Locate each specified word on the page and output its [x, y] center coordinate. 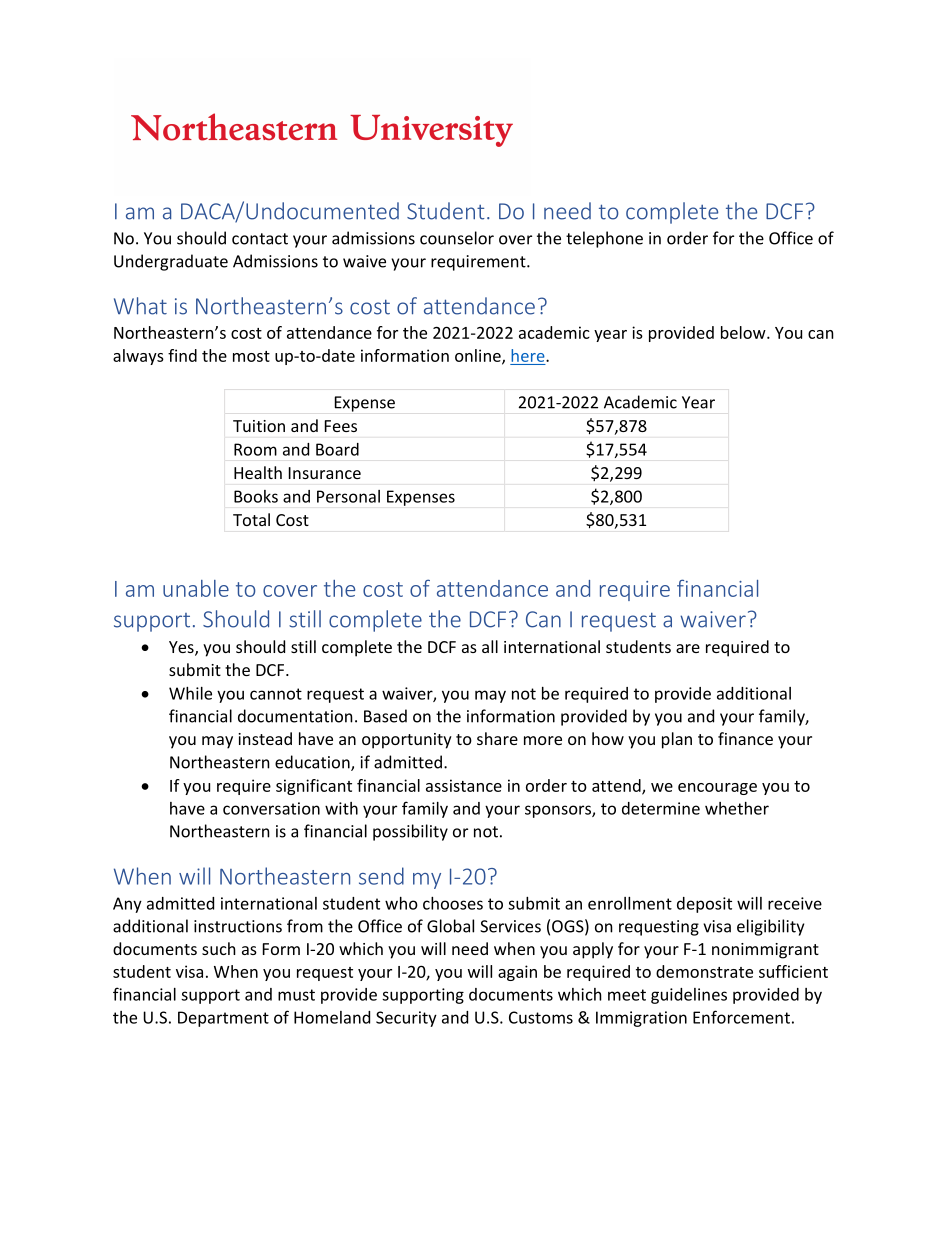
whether [737, 808]
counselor [457, 238]
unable [196, 588]
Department [223, 1019]
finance [745, 738]
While [190, 693]
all [490, 646]
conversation [271, 808]
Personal [348, 496]
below [744, 332]
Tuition [259, 426]
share [497, 738]
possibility [410, 832]
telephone [604, 239]
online [479, 356]
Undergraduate [171, 262]
